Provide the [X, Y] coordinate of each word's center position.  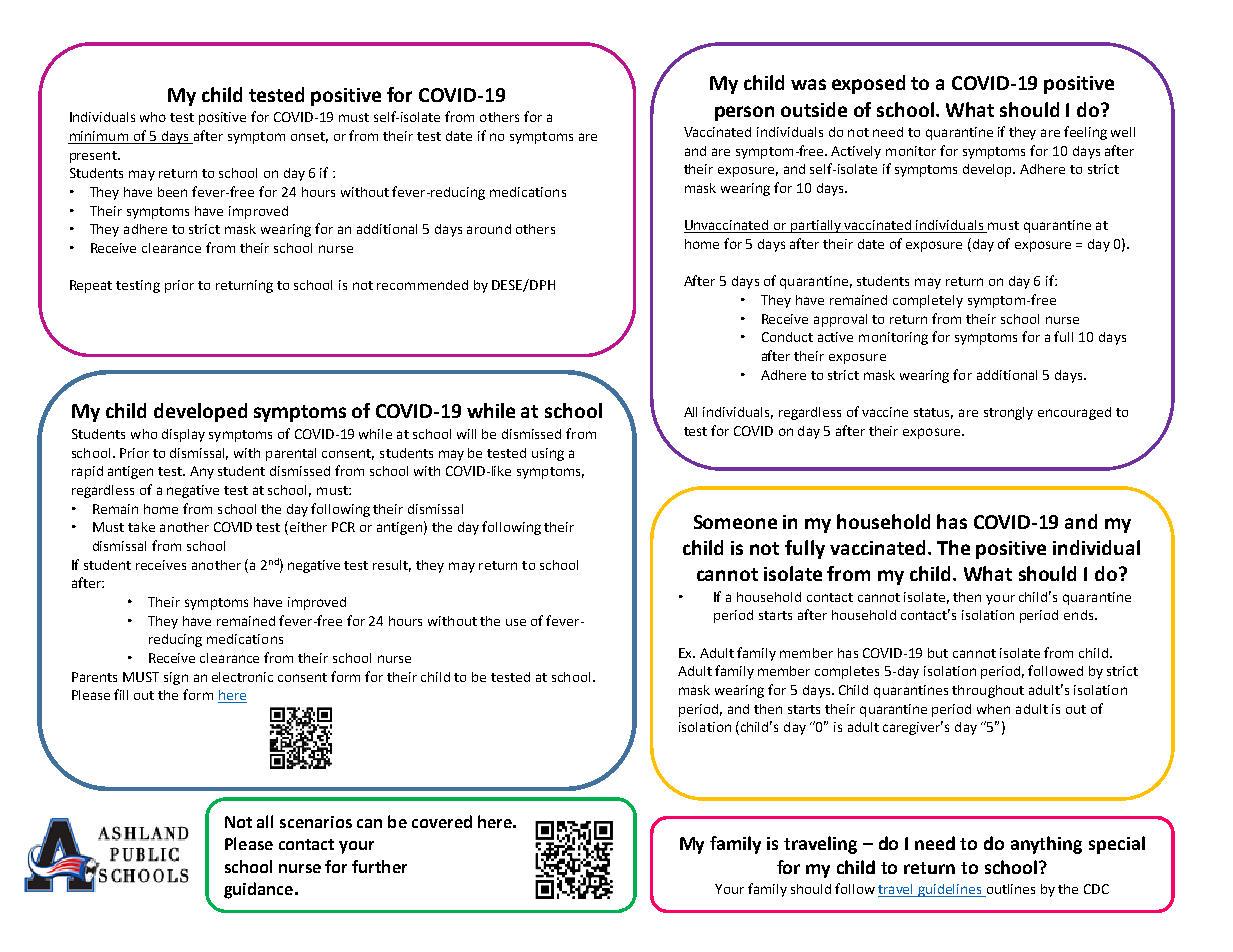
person [744, 113]
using [548, 454]
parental [291, 454]
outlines [1009, 890]
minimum [99, 137]
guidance [258, 890]
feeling [1085, 133]
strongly [1008, 413]
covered [442, 821]
